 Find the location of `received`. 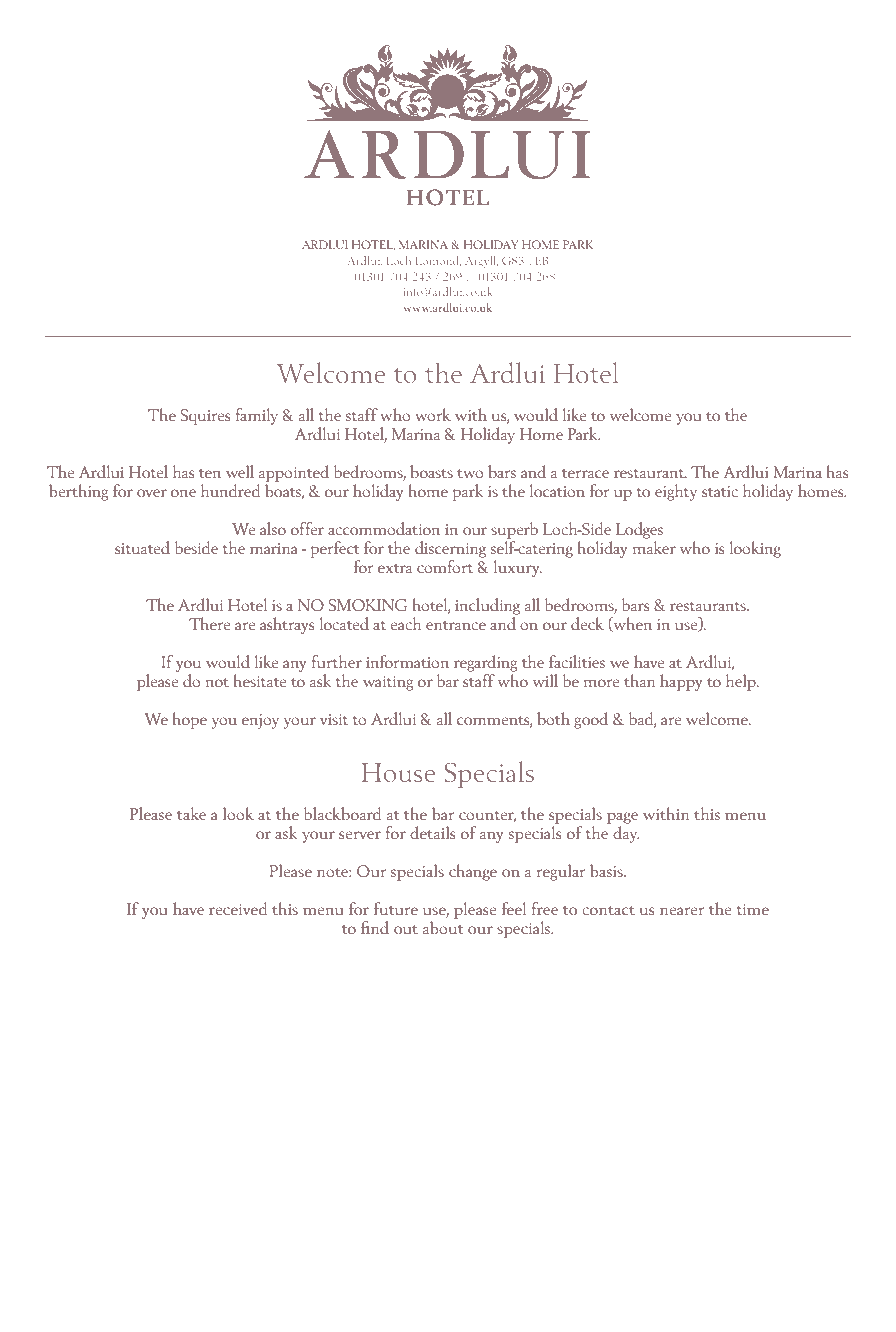

received is located at coordinates (238, 908).
